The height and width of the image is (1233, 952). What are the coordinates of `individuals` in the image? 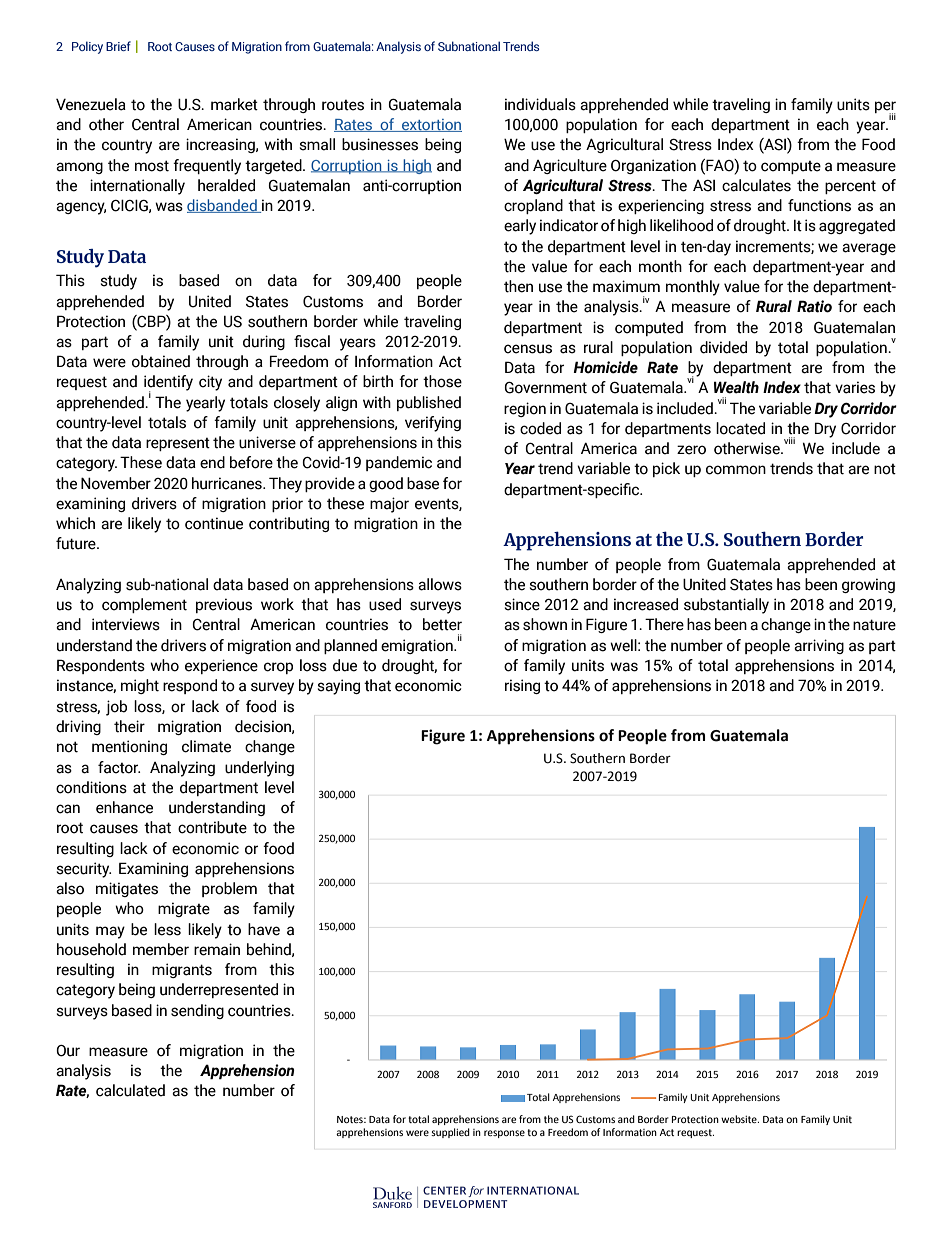 It's located at (540, 104).
